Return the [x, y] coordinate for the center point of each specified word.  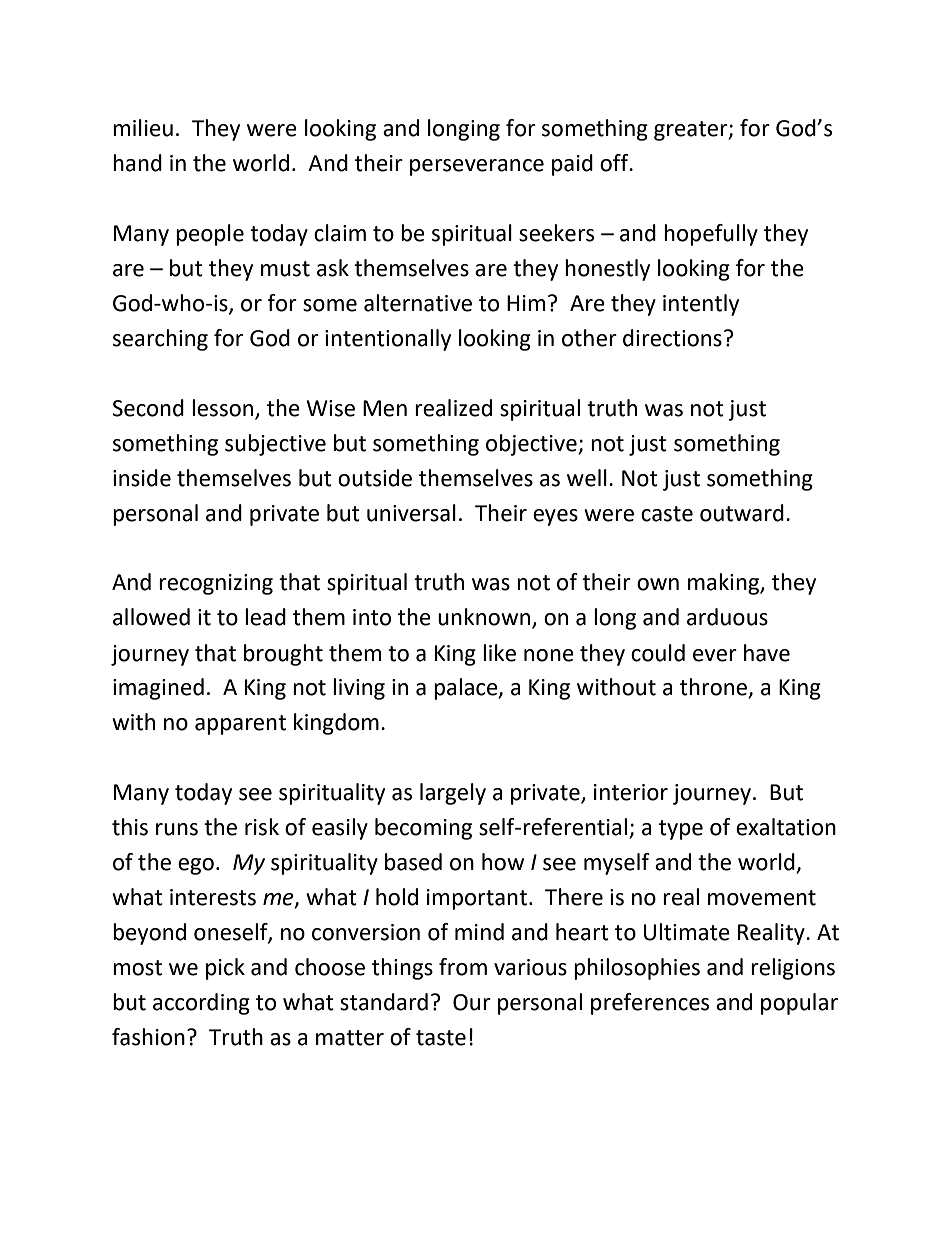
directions [672, 338]
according [201, 1004]
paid [572, 165]
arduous [727, 617]
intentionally [388, 340]
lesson [222, 408]
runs [177, 829]
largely [453, 794]
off [615, 163]
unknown [484, 617]
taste [441, 1038]
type [681, 830]
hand [137, 163]
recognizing [216, 584]
